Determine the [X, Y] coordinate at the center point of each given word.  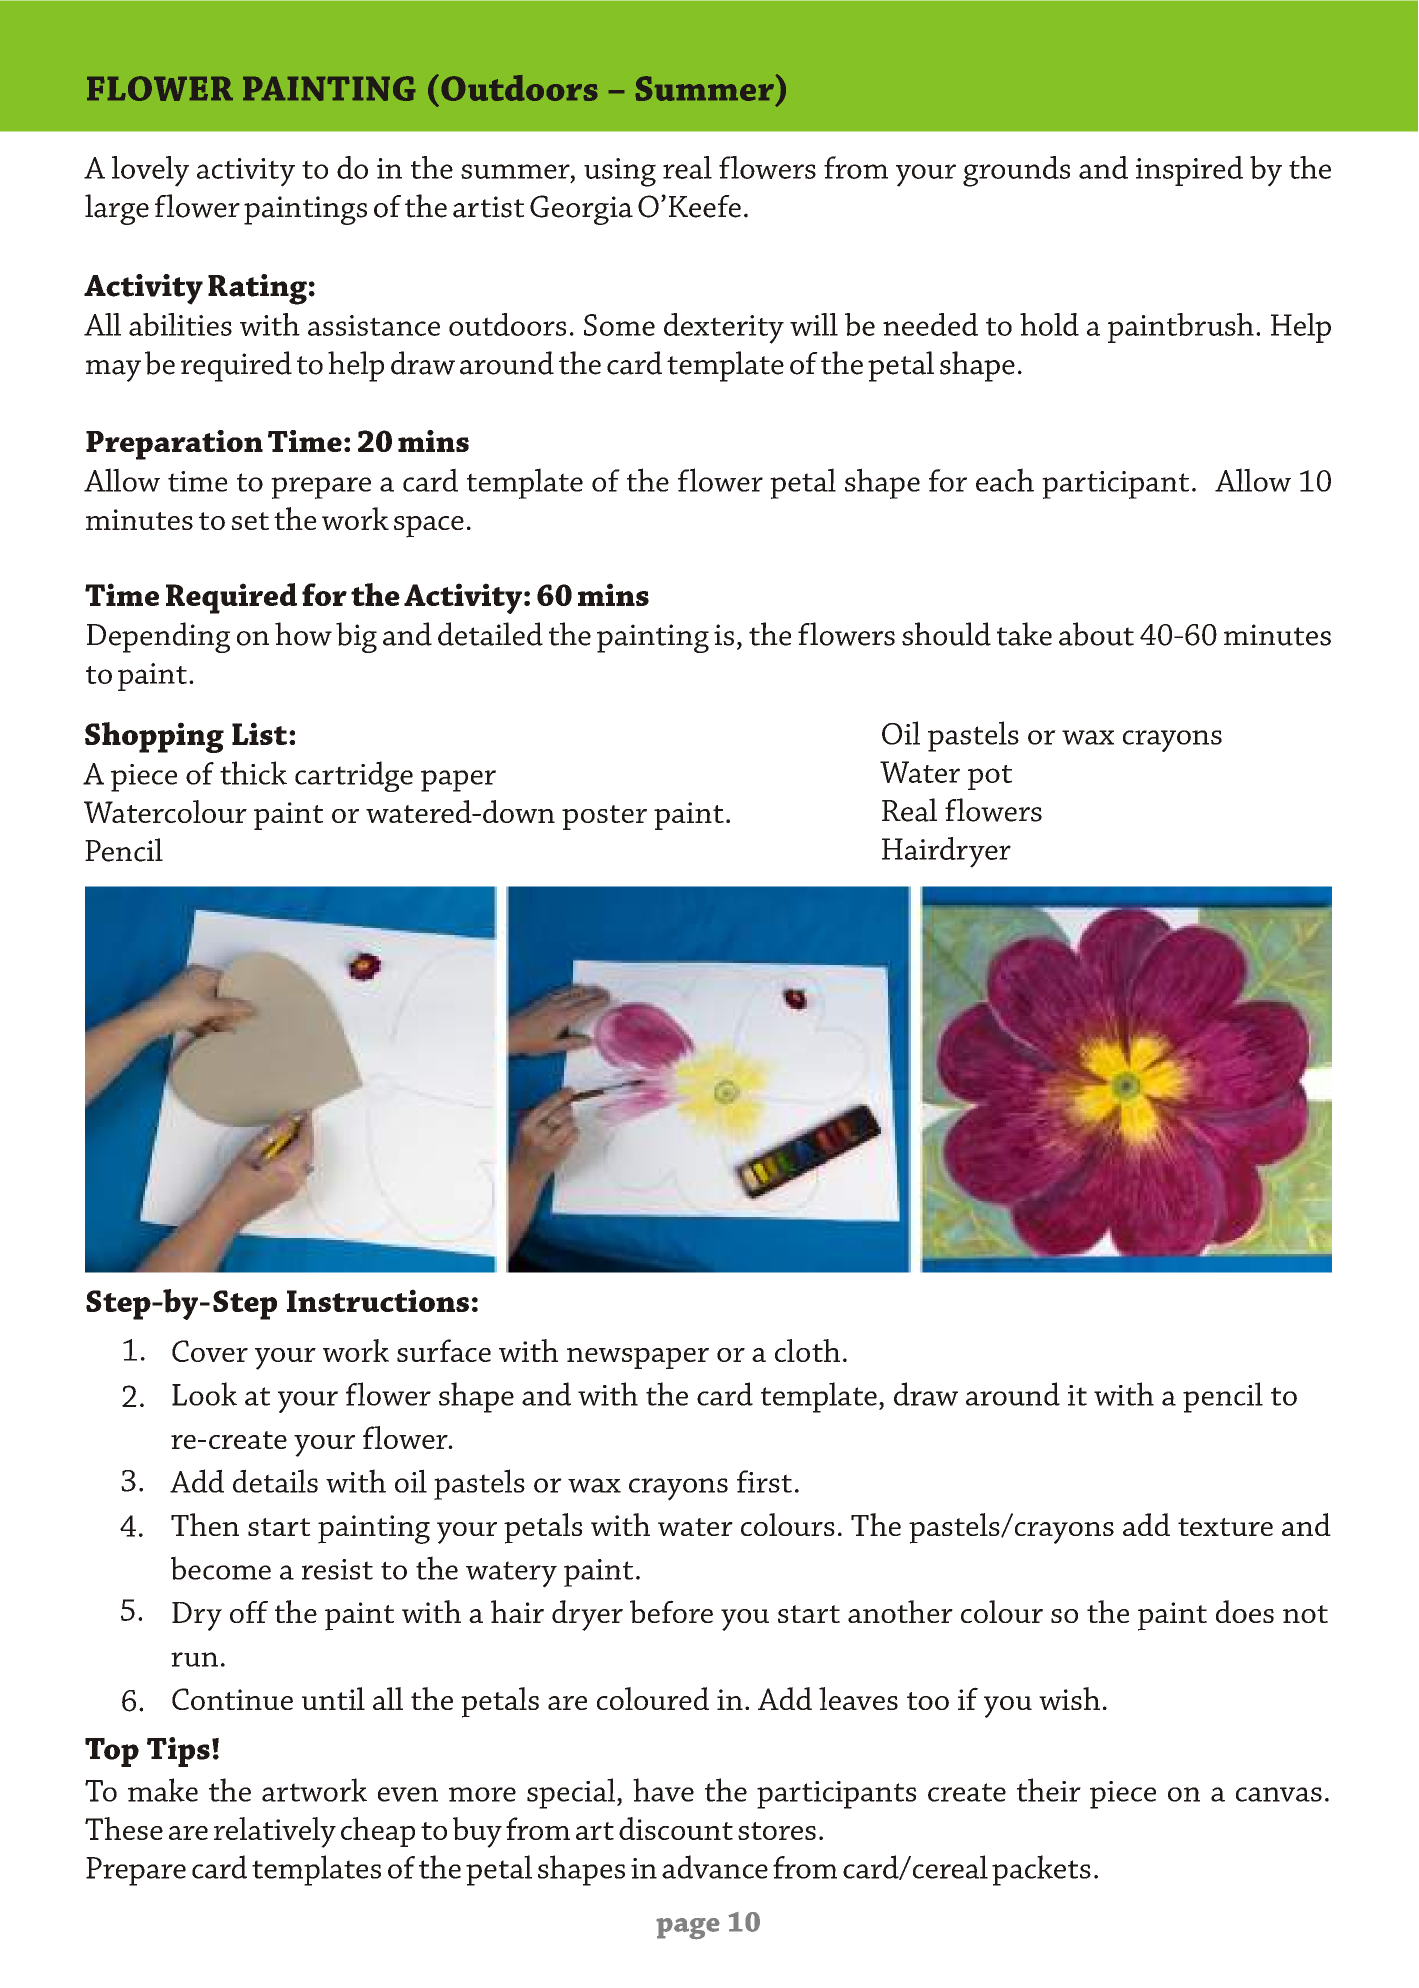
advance [715, 1867]
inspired [1189, 171]
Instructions [378, 1300]
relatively [275, 1832]
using [620, 172]
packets [1041, 1870]
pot [990, 777]
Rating [257, 289]
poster [604, 817]
